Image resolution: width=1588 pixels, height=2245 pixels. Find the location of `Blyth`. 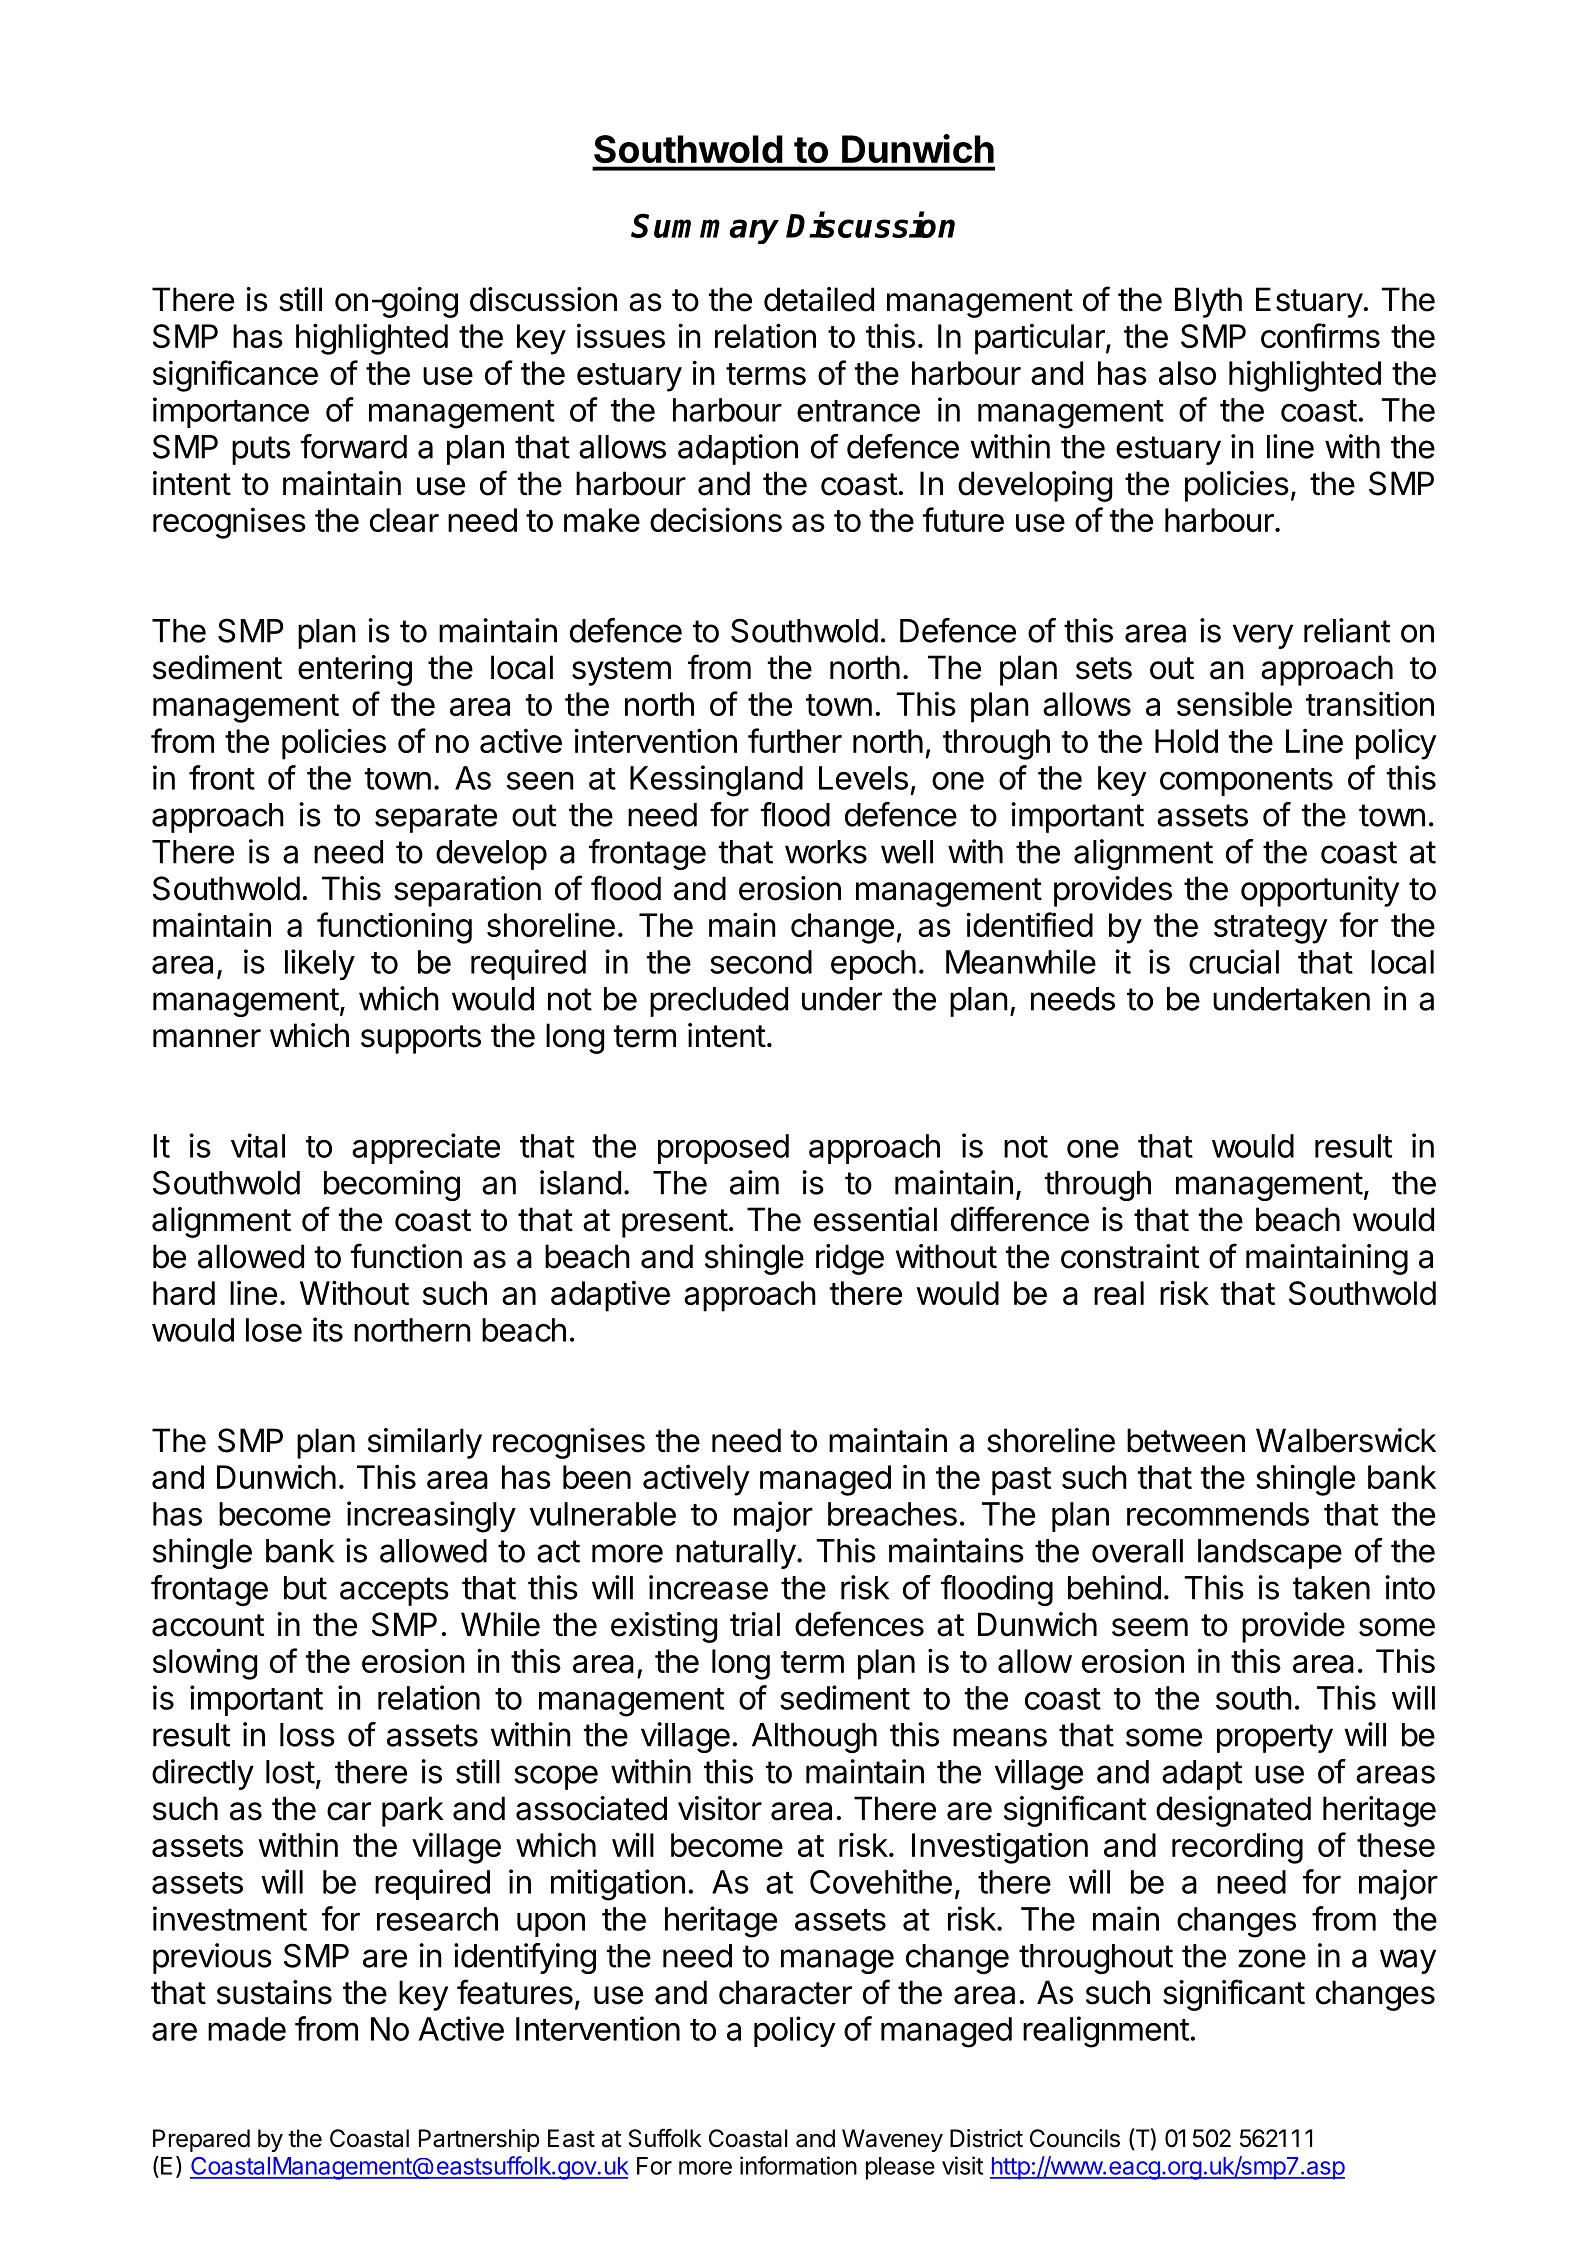

Blyth is located at coordinates (1208, 302).
